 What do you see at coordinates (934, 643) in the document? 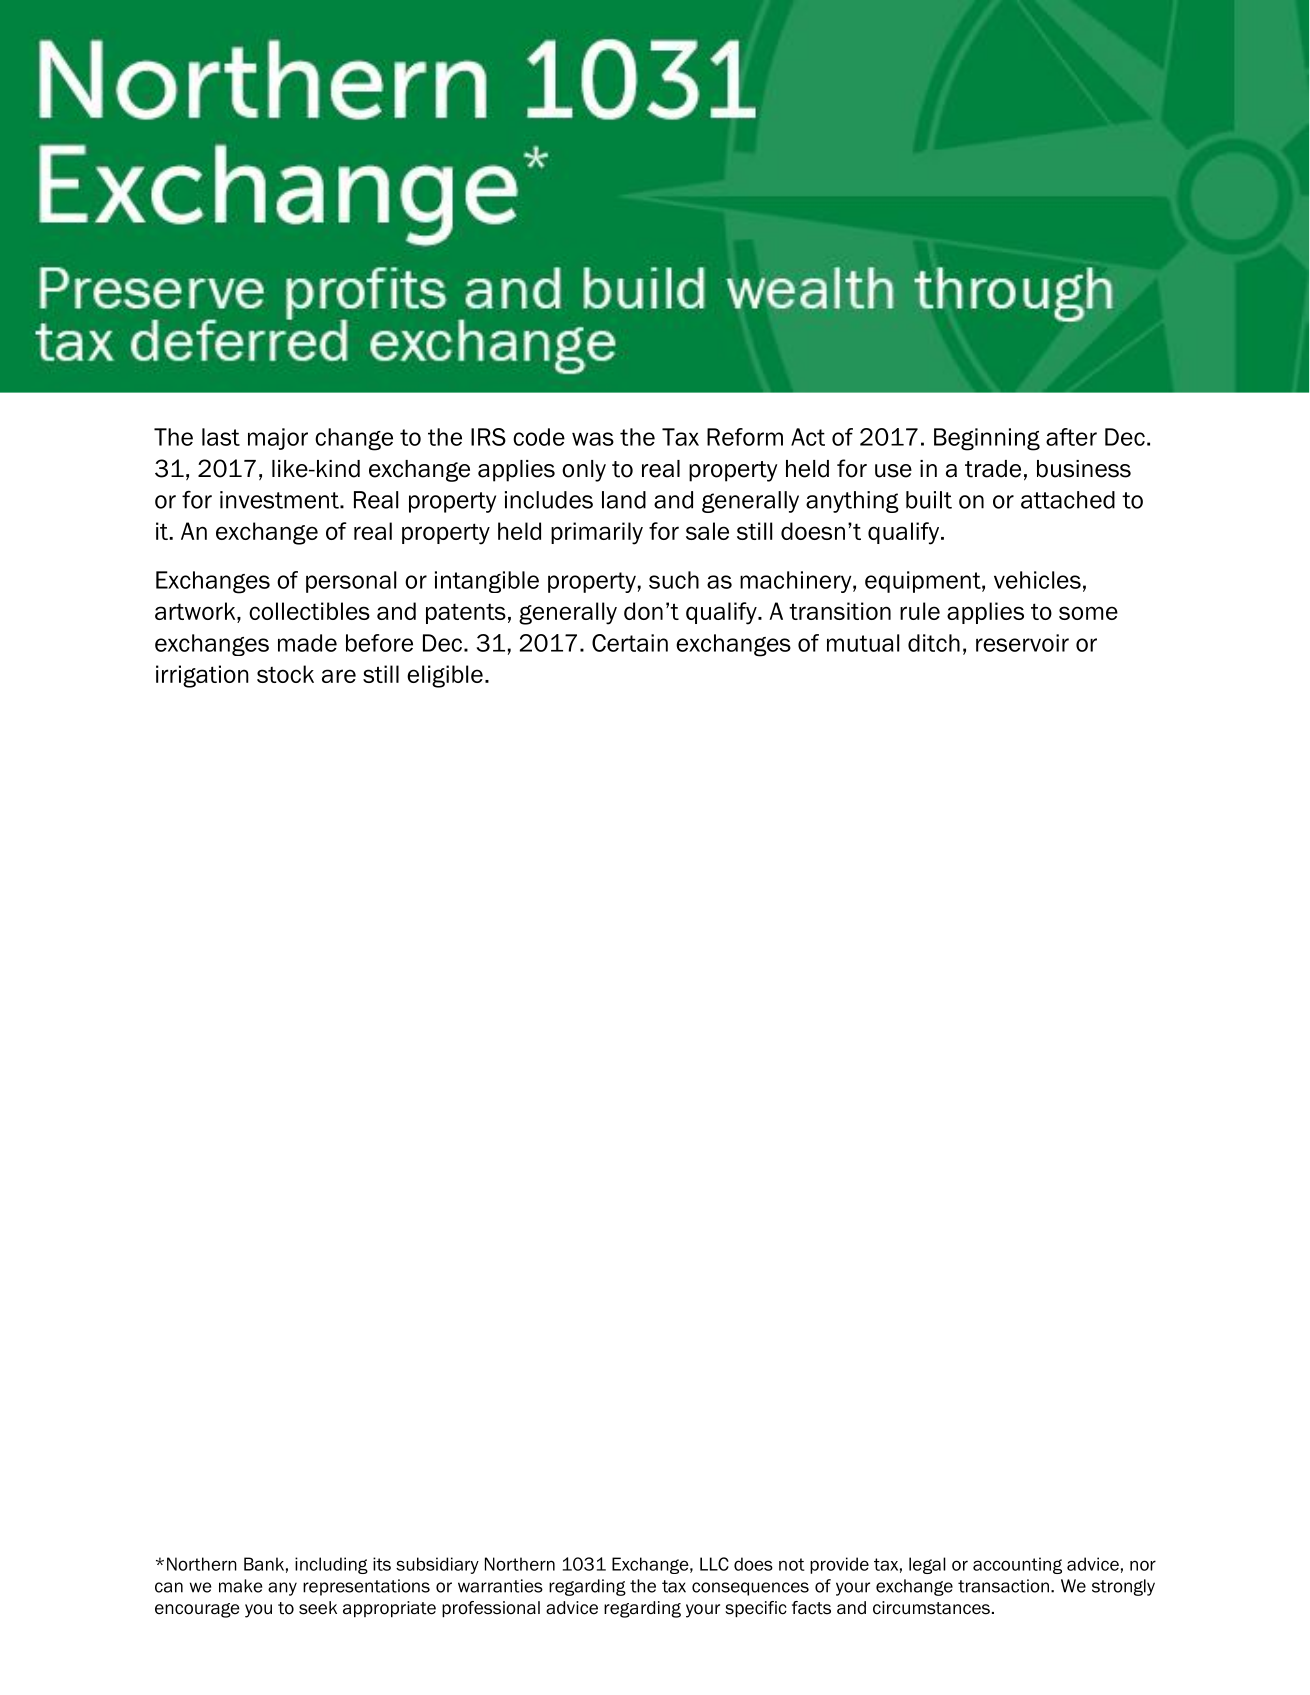
I see `ditch` at bounding box center [934, 643].
